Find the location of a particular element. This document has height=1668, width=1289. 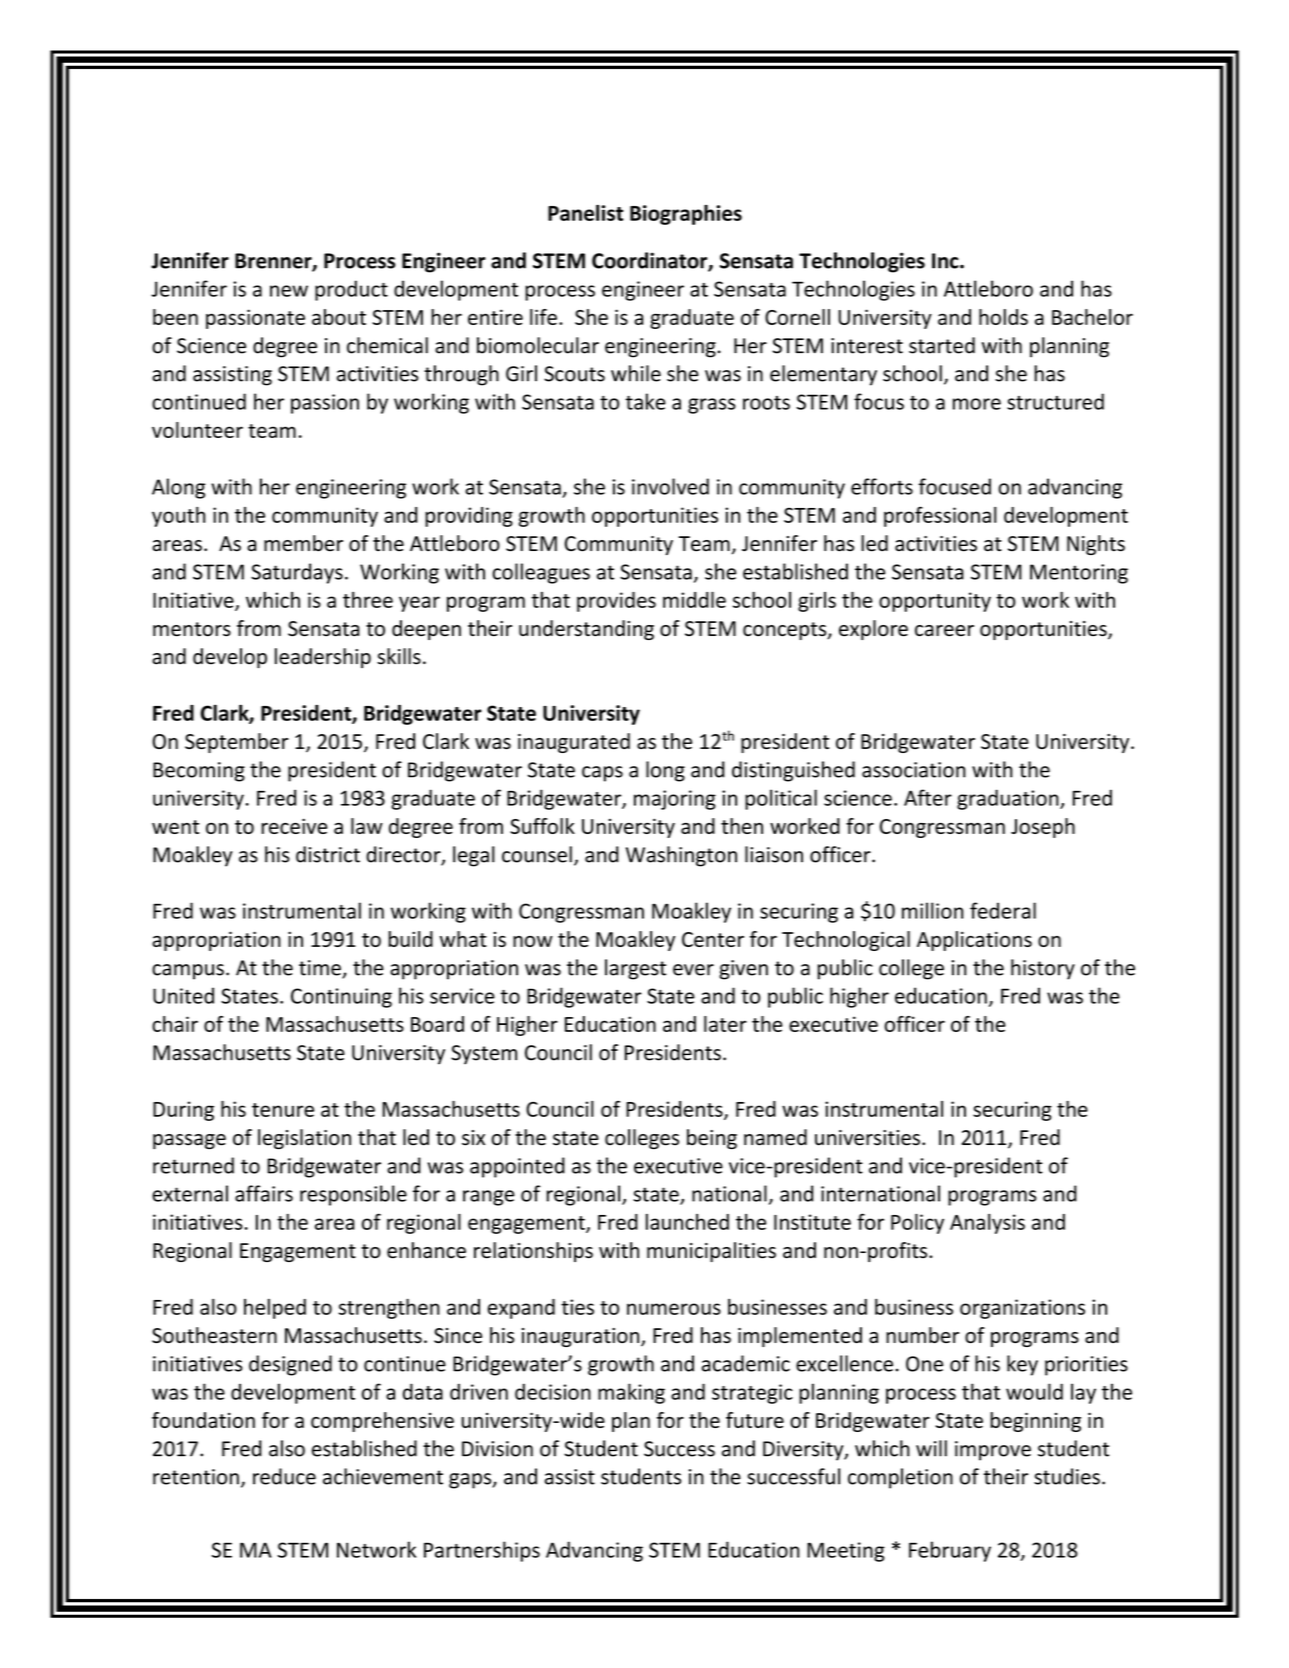

Washington is located at coordinates (681, 856).
